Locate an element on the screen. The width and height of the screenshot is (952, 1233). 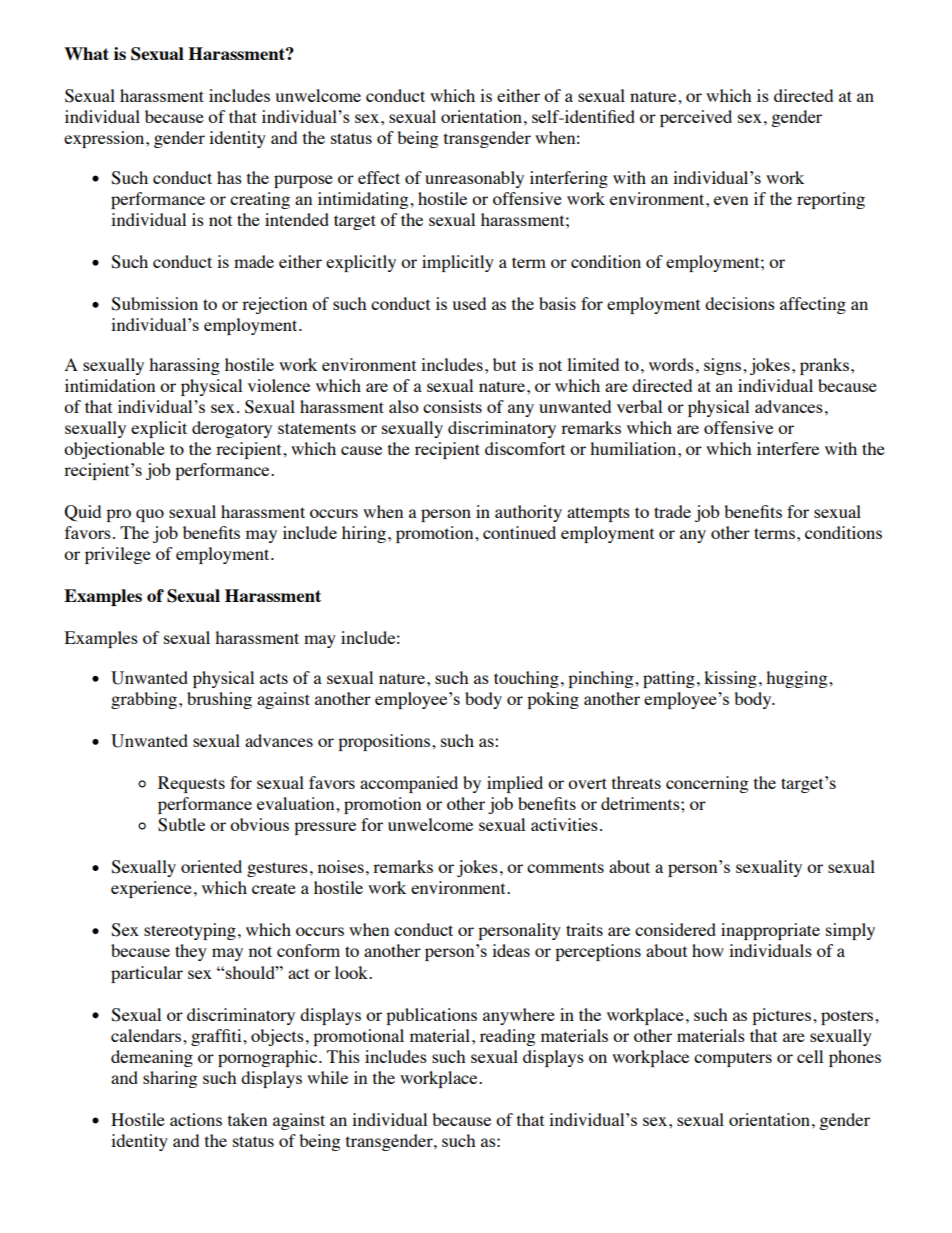
computers is located at coordinates (733, 1059).
